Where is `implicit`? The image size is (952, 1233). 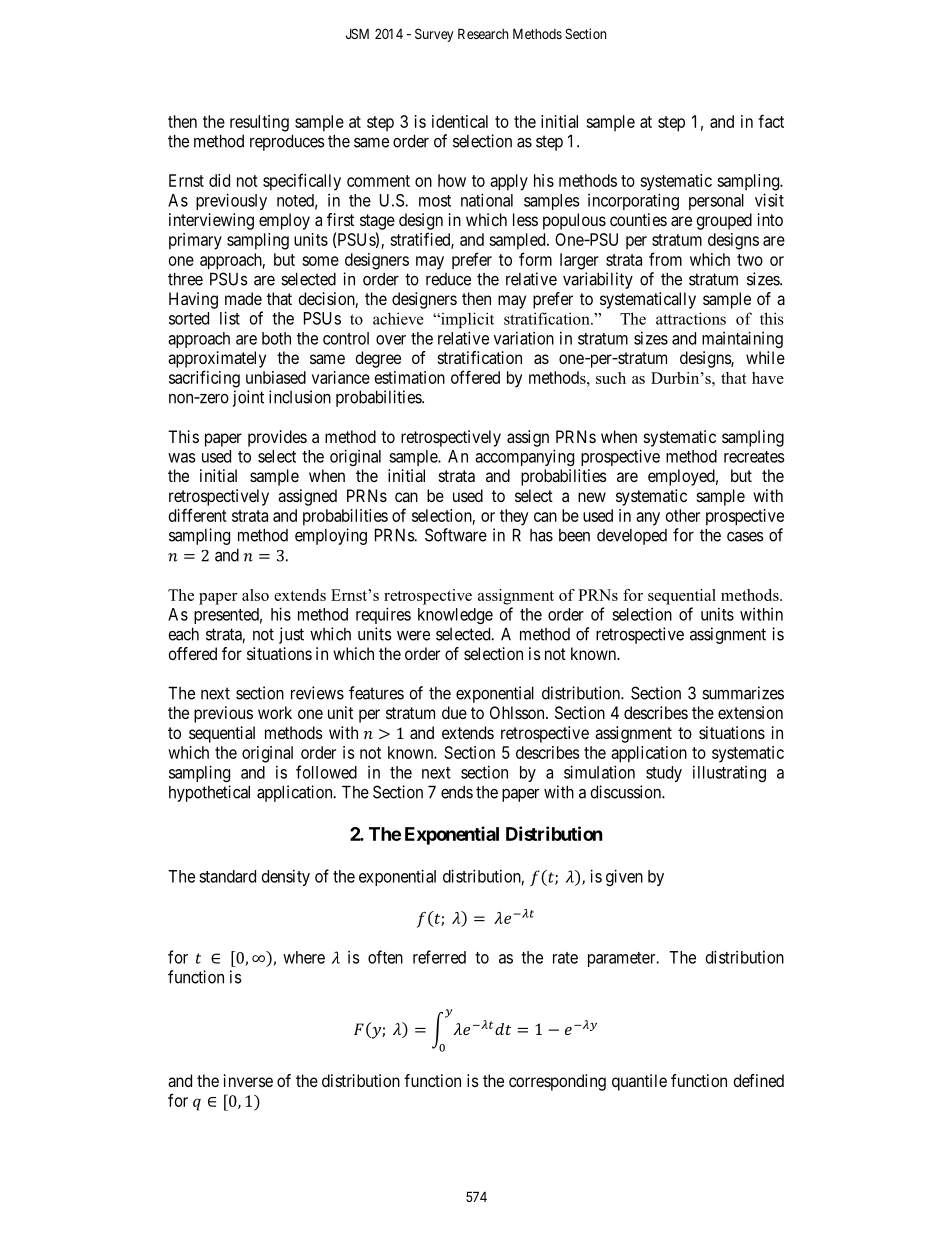
implicit is located at coordinates (466, 320).
